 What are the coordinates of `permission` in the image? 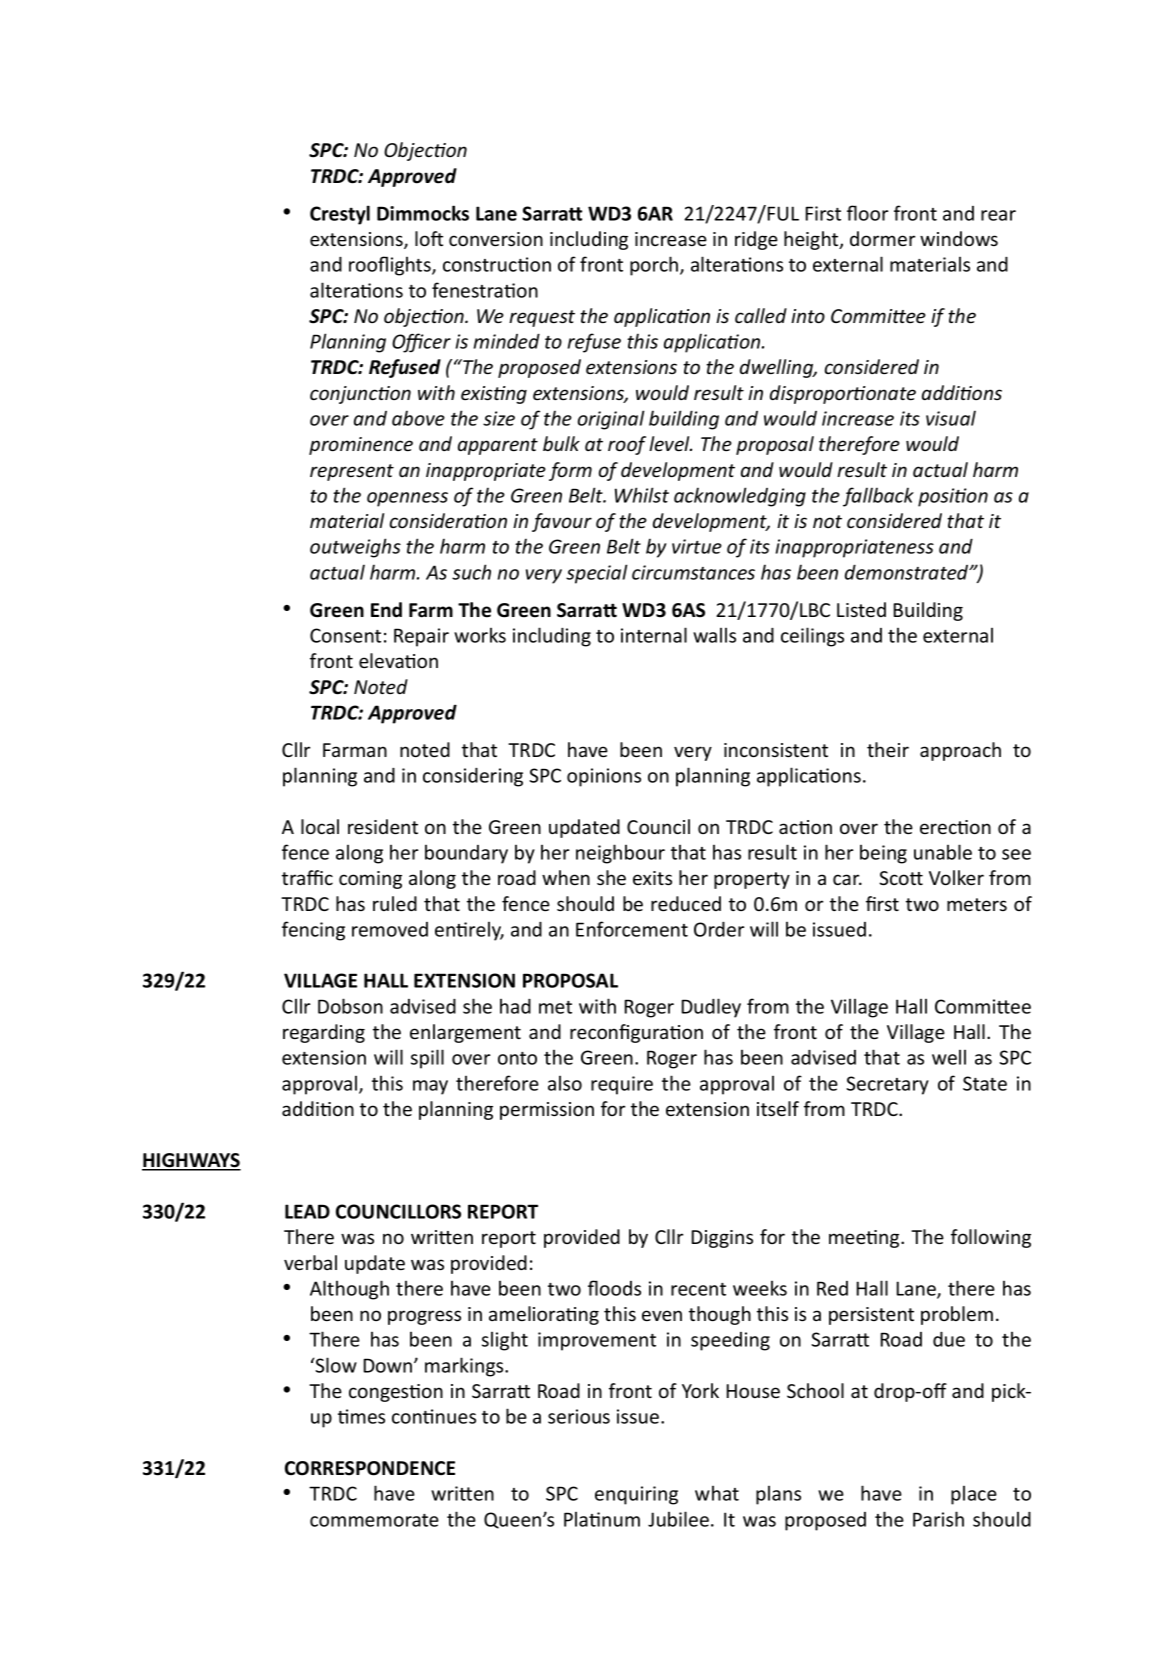 It's located at (547, 1111).
